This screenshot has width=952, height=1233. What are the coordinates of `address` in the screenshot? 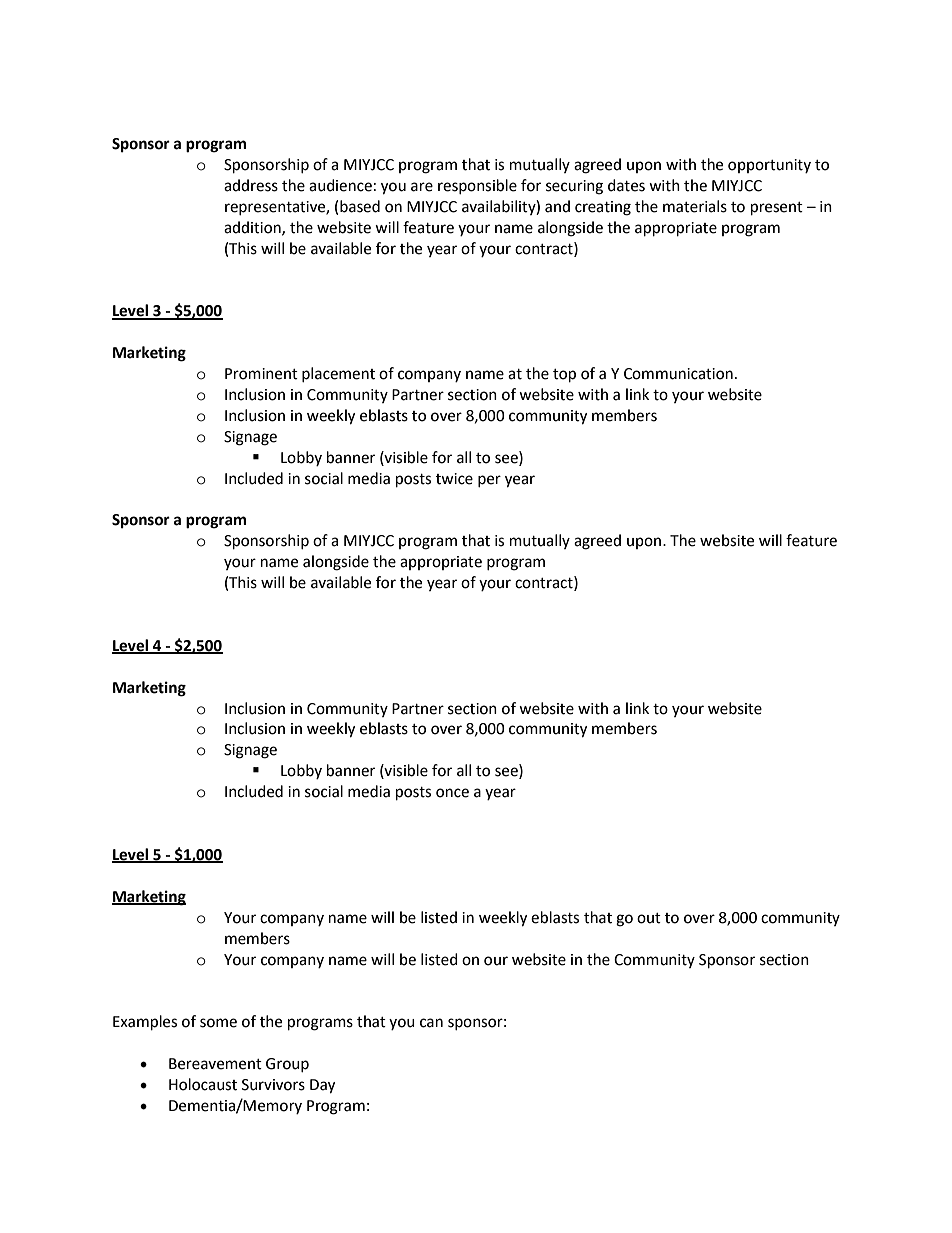 It's located at (251, 185).
